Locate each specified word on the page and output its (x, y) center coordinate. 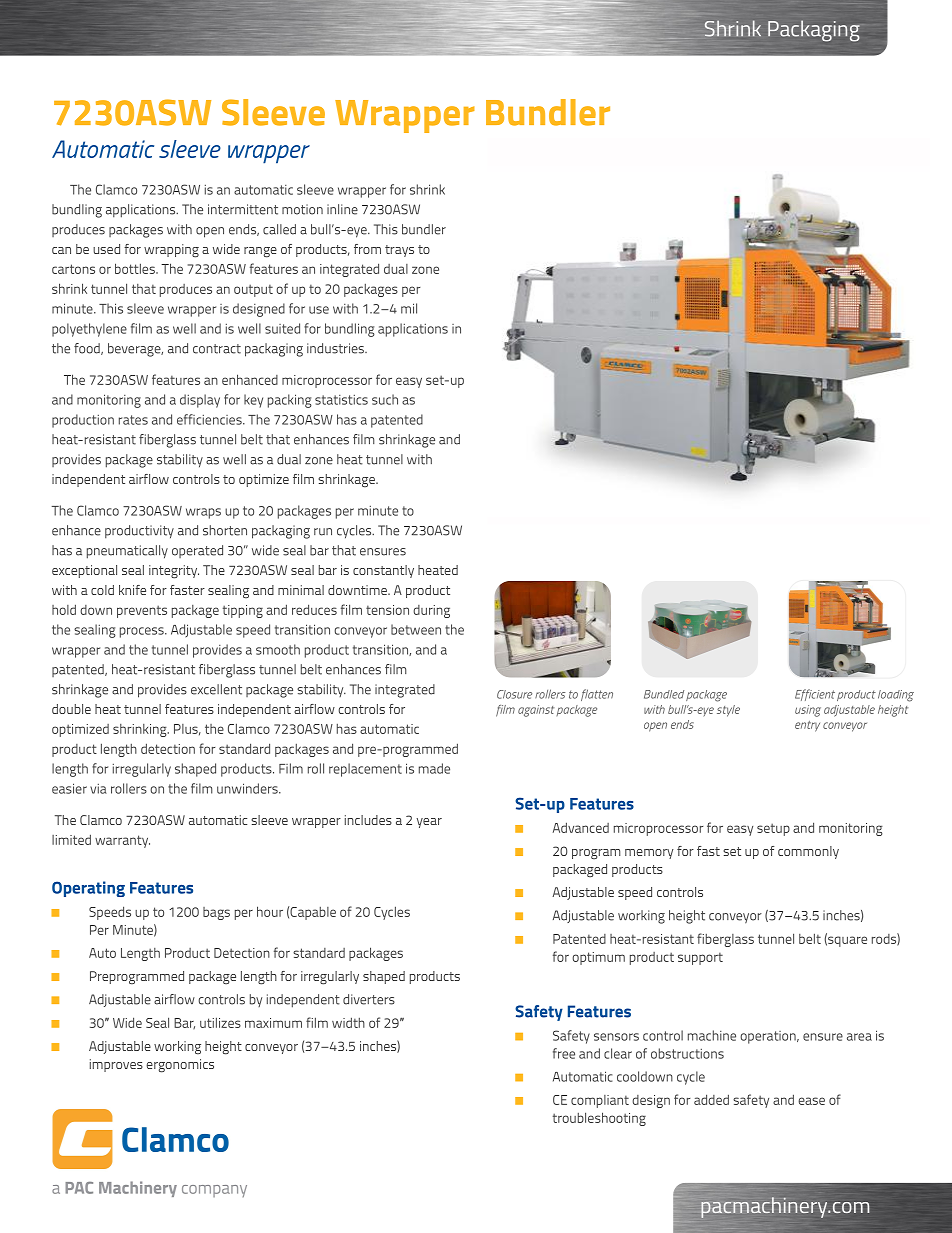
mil (409, 308)
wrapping (171, 251)
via (98, 789)
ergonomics (180, 1066)
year (429, 823)
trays (399, 251)
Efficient (815, 695)
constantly (383, 571)
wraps (203, 513)
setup (773, 829)
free (564, 1053)
